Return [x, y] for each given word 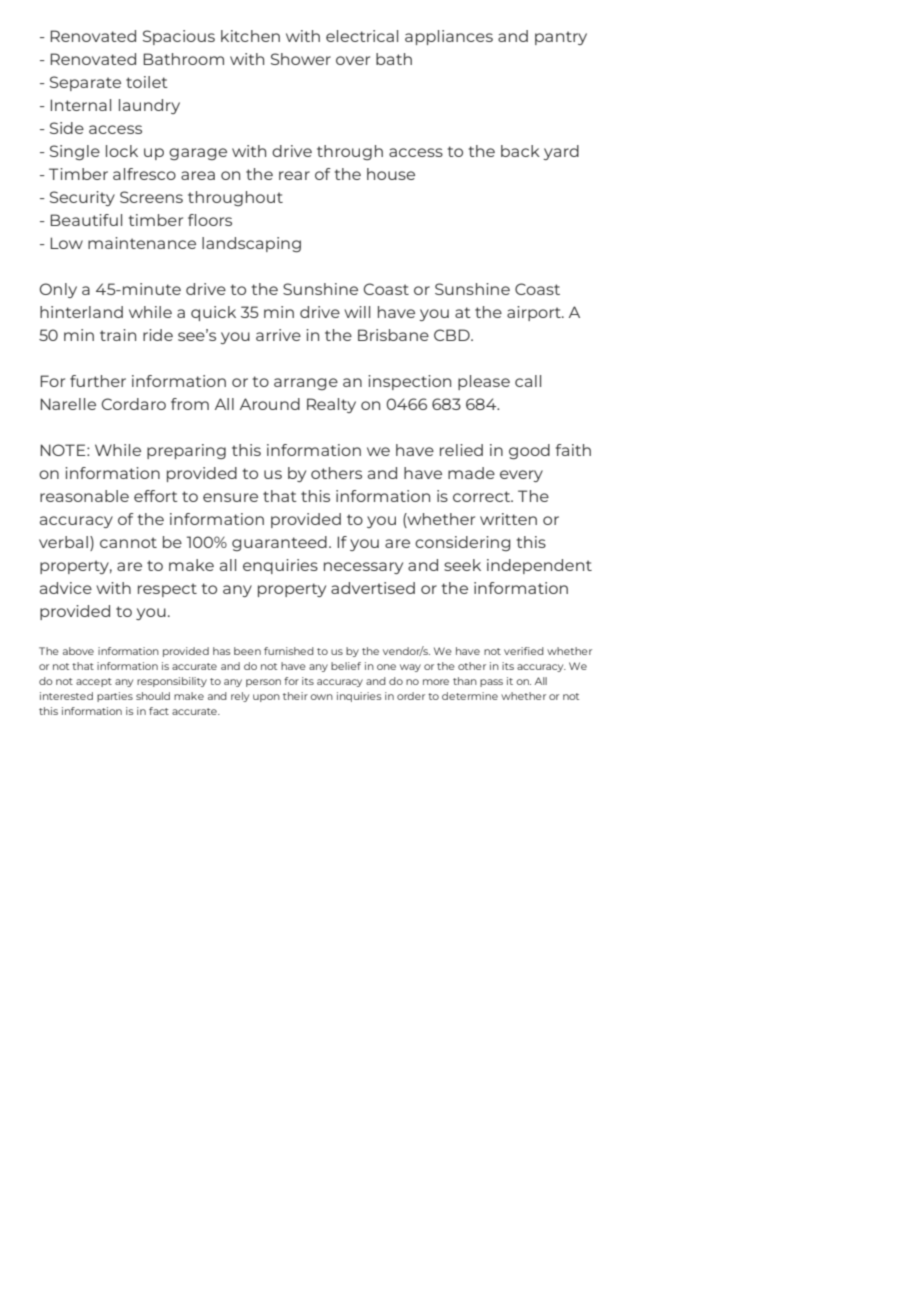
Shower [301, 59]
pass [491, 683]
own [321, 697]
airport [535, 313]
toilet [147, 82]
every [521, 476]
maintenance [142, 243]
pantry [561, 38]
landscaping [251, 244]
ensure [230, 497]
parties [115, 697]
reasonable [84, 496]
